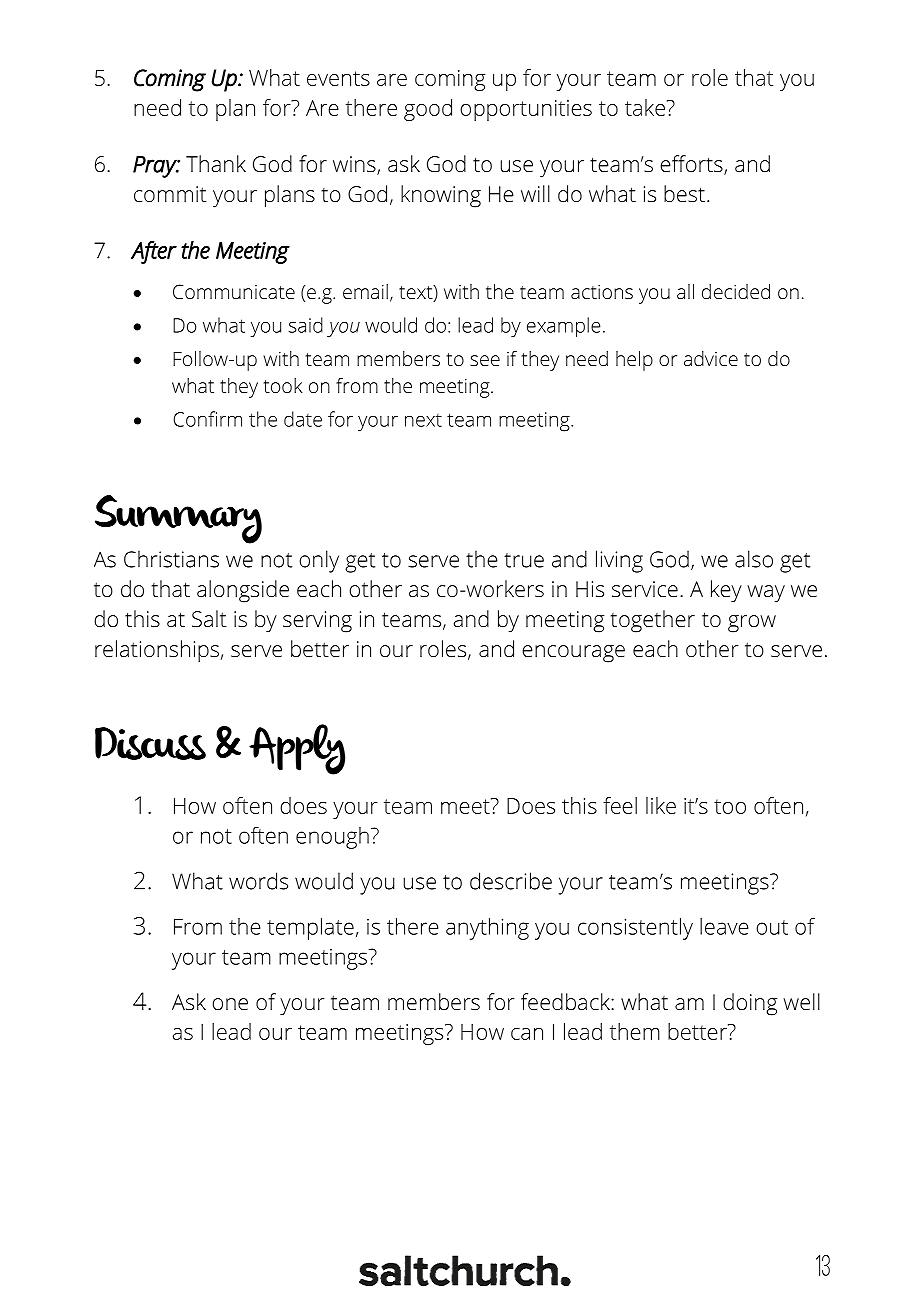  What do you see at coordinates (297, 749) in the image?
I see `Apply` at bounding box center [297, 749].
